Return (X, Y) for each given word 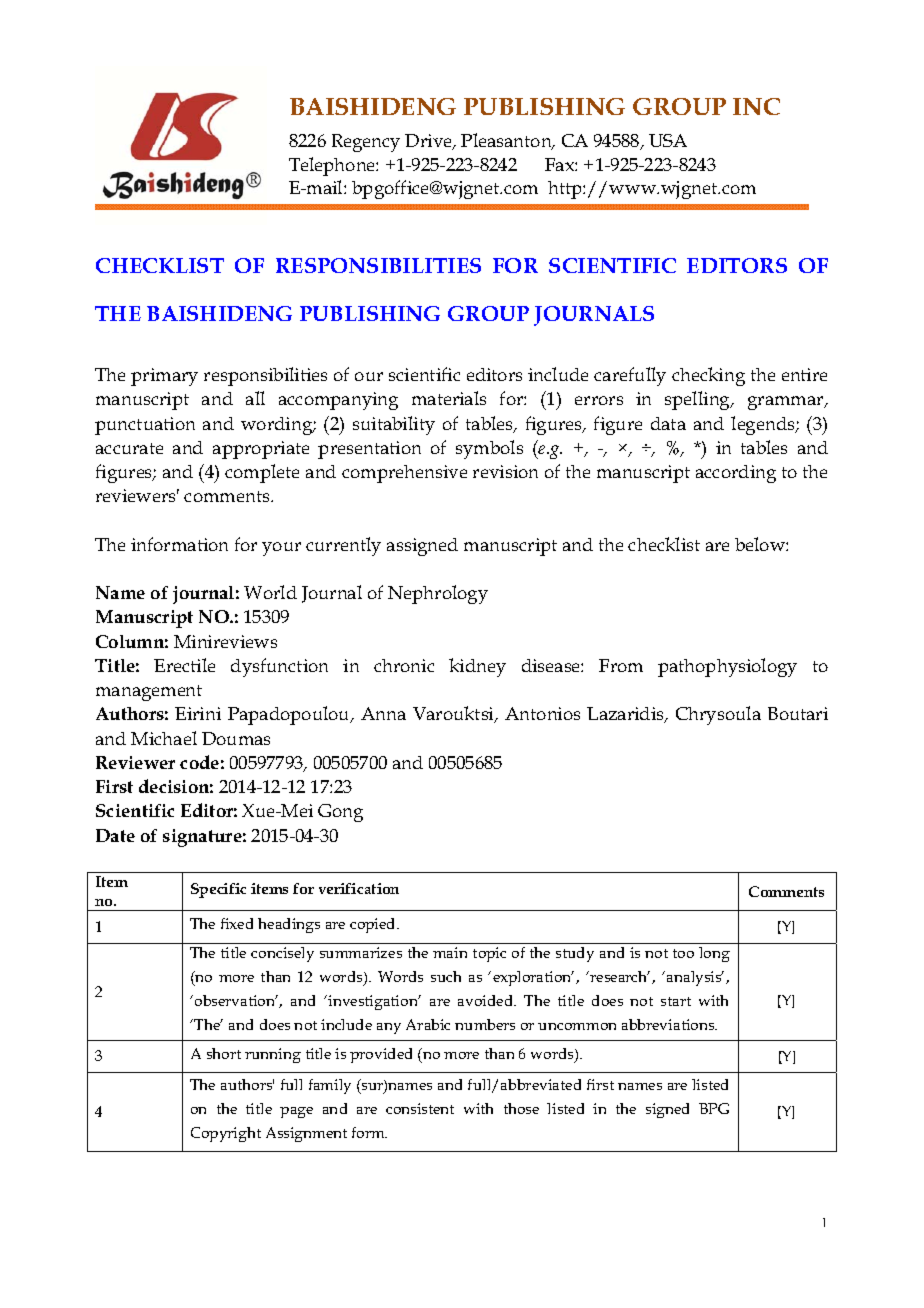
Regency (366, 143)
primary (164, 377)
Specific (218, 890)
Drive (429, 142)
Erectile (184, 665)
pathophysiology (727, 667)
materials (449, 398)
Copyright (226, 1134)
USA (668, 140)
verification (359, 888)
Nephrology (438, 594)
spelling (699, 400)
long (714, 954)
